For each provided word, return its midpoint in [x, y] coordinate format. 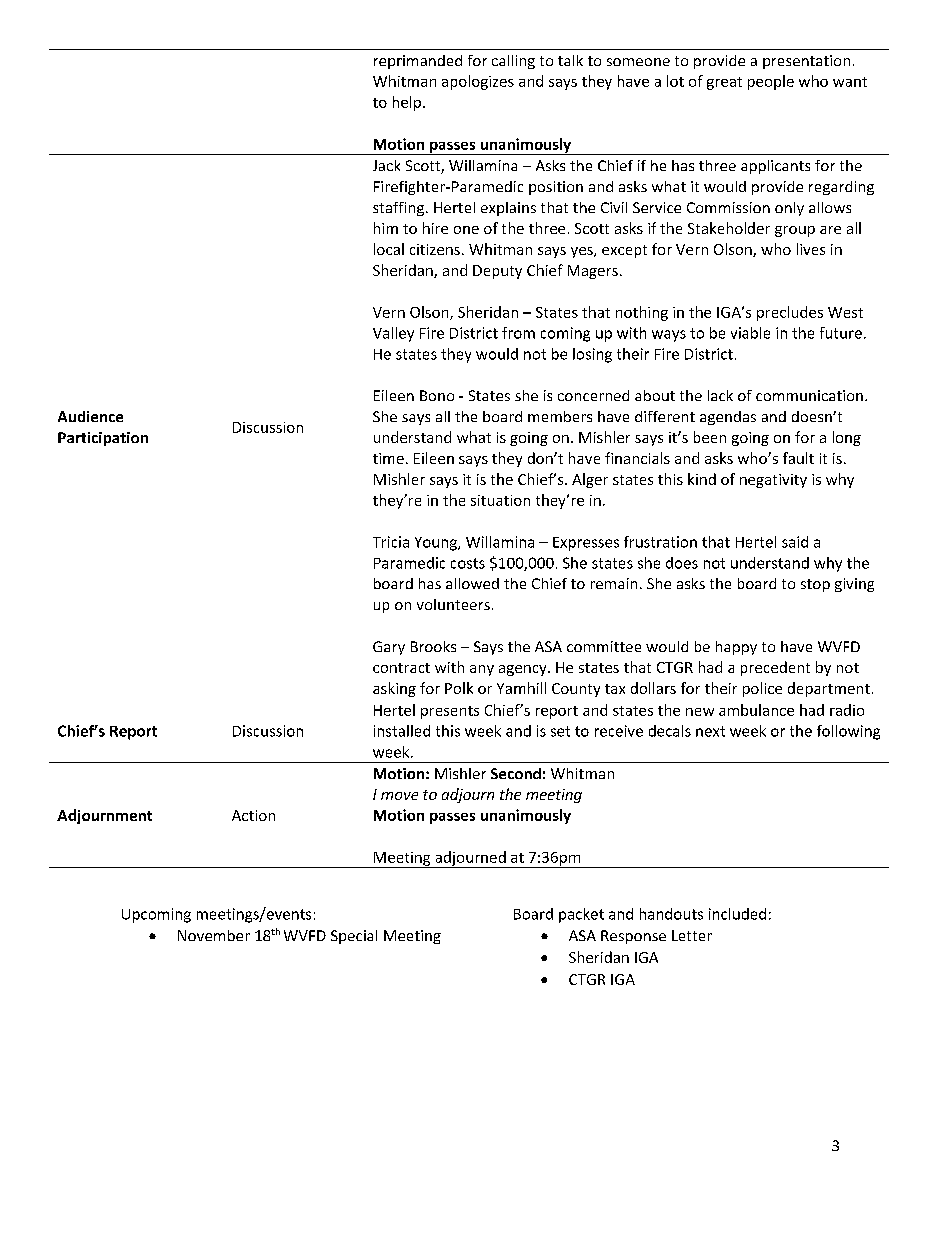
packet [581, 915]
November [214, 935]
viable [750, 333]
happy [736, 648]
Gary [389, 648]
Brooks [433, 646]
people [771, 82]
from [518, 333]
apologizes [478, 82]
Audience [90, 416]
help [407, 103]
